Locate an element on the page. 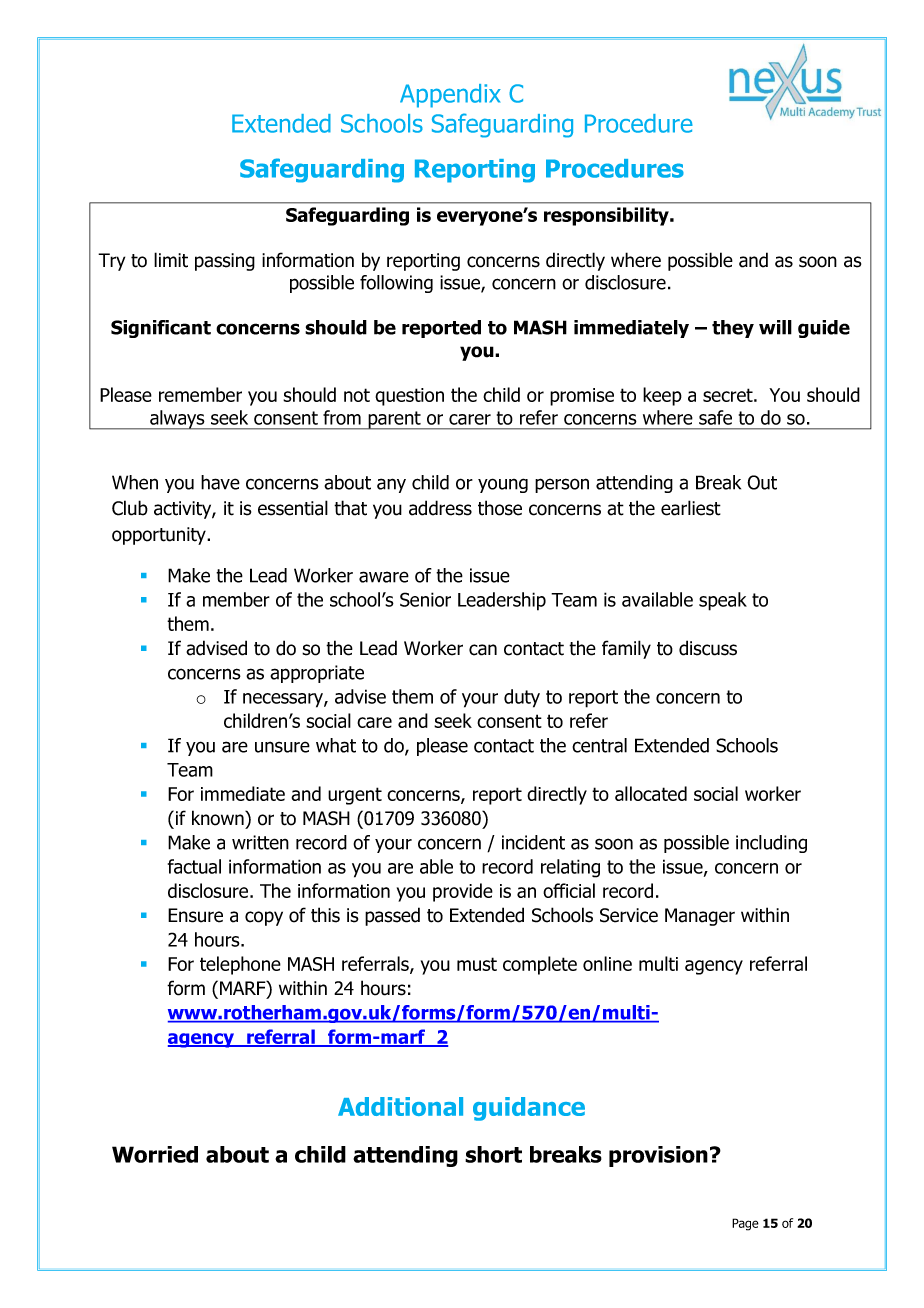 This page has height=1308, width=924. limit is located at coordinates (171, 260).
